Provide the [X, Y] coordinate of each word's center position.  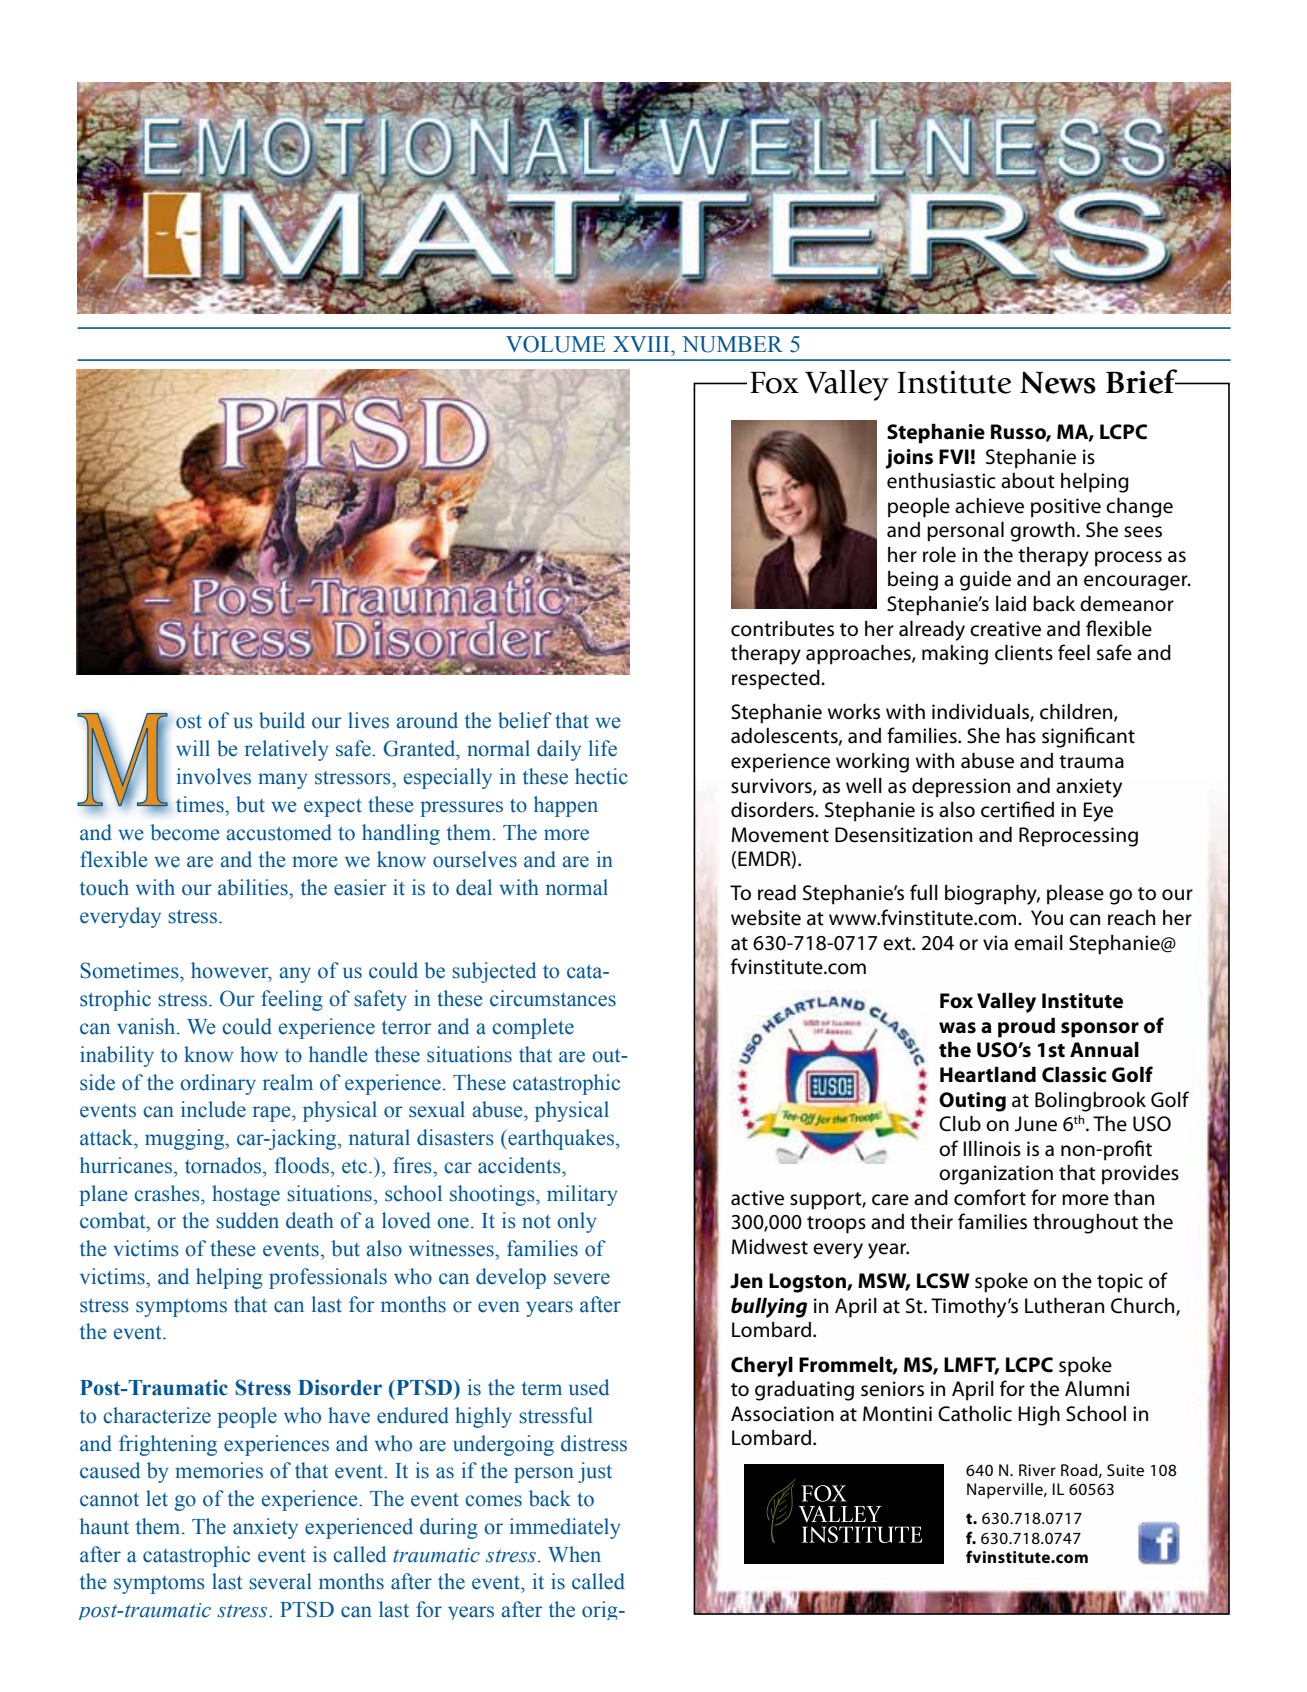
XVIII [642, 344]
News [1058, 382]
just [595, 1472]
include [213, 1109]
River [1037, 1470]
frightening [168, 1445]
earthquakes [561, 1139]
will [193, 748]
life [603, 748]
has [1021, 736]
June [1035, 1124]
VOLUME [556, 344]
